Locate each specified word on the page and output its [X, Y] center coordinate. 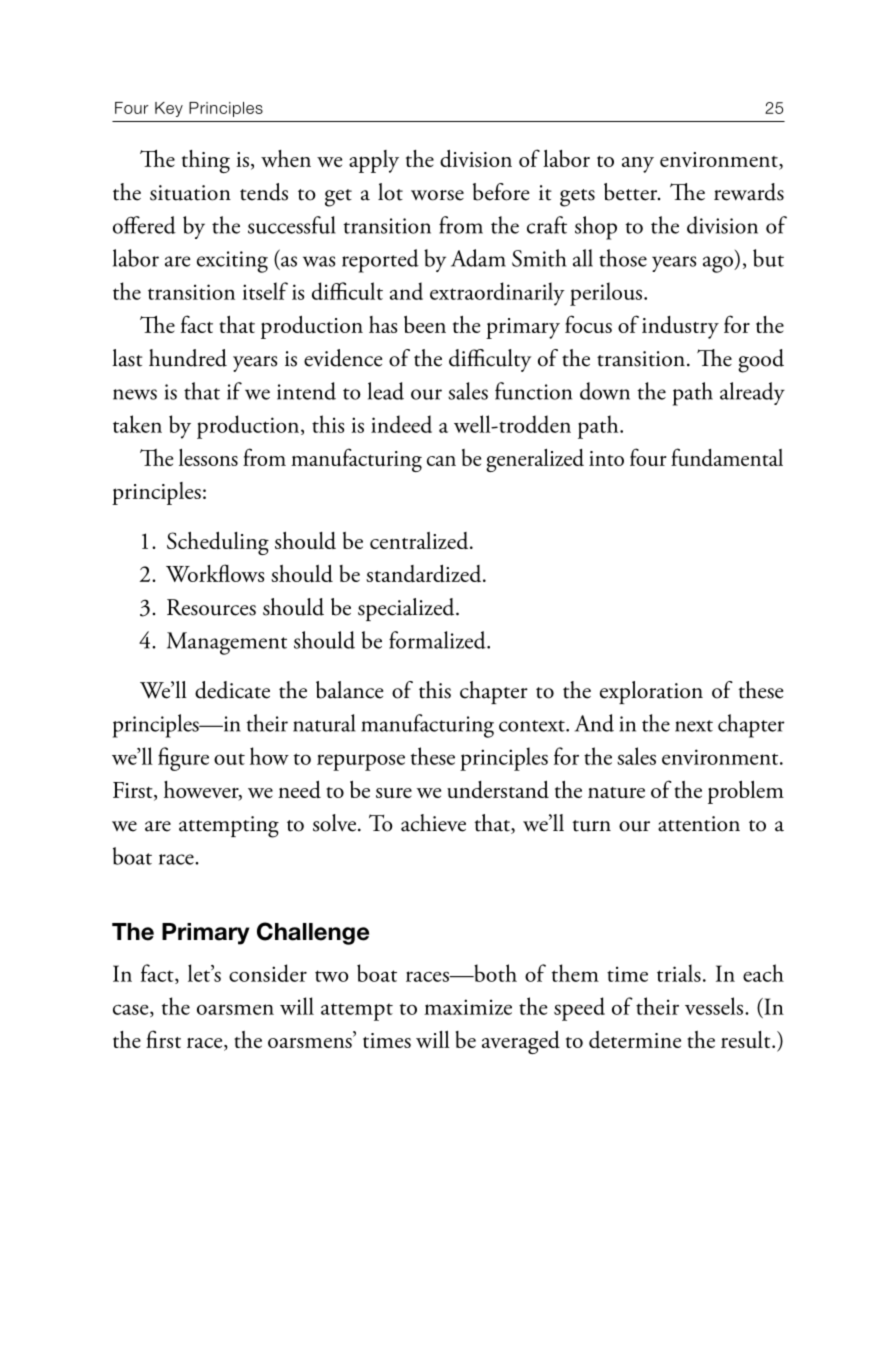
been [425, 324]
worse [437, 195]
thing [206, 161]
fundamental [727, 457]
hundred [188, 358]
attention [699, 824]
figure [183, 759]
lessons [208, 457]
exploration [651, 692]
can [441, 461]
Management [227, 643]
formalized [438, 640]
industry [680, 327]
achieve [433, 823]
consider [268, 973]
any [638, 165]
